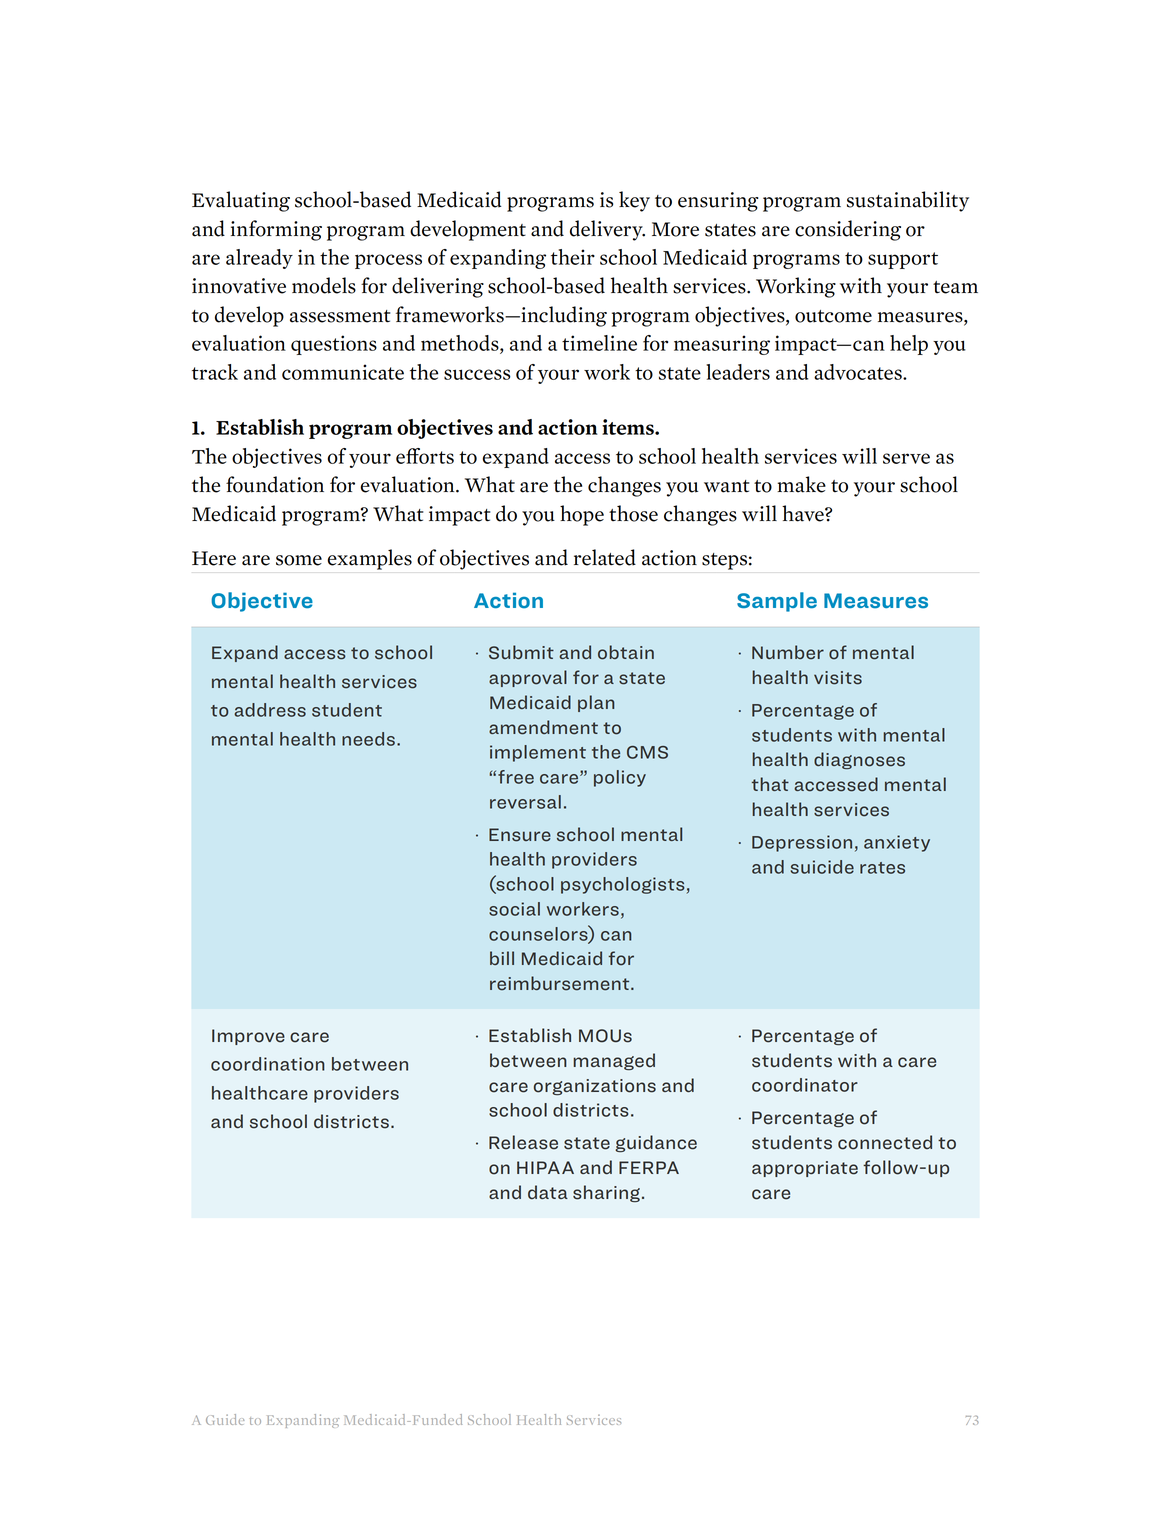  Describe the element at coordinates (805, 1169) in the image. I see `appropriate` at that location.
